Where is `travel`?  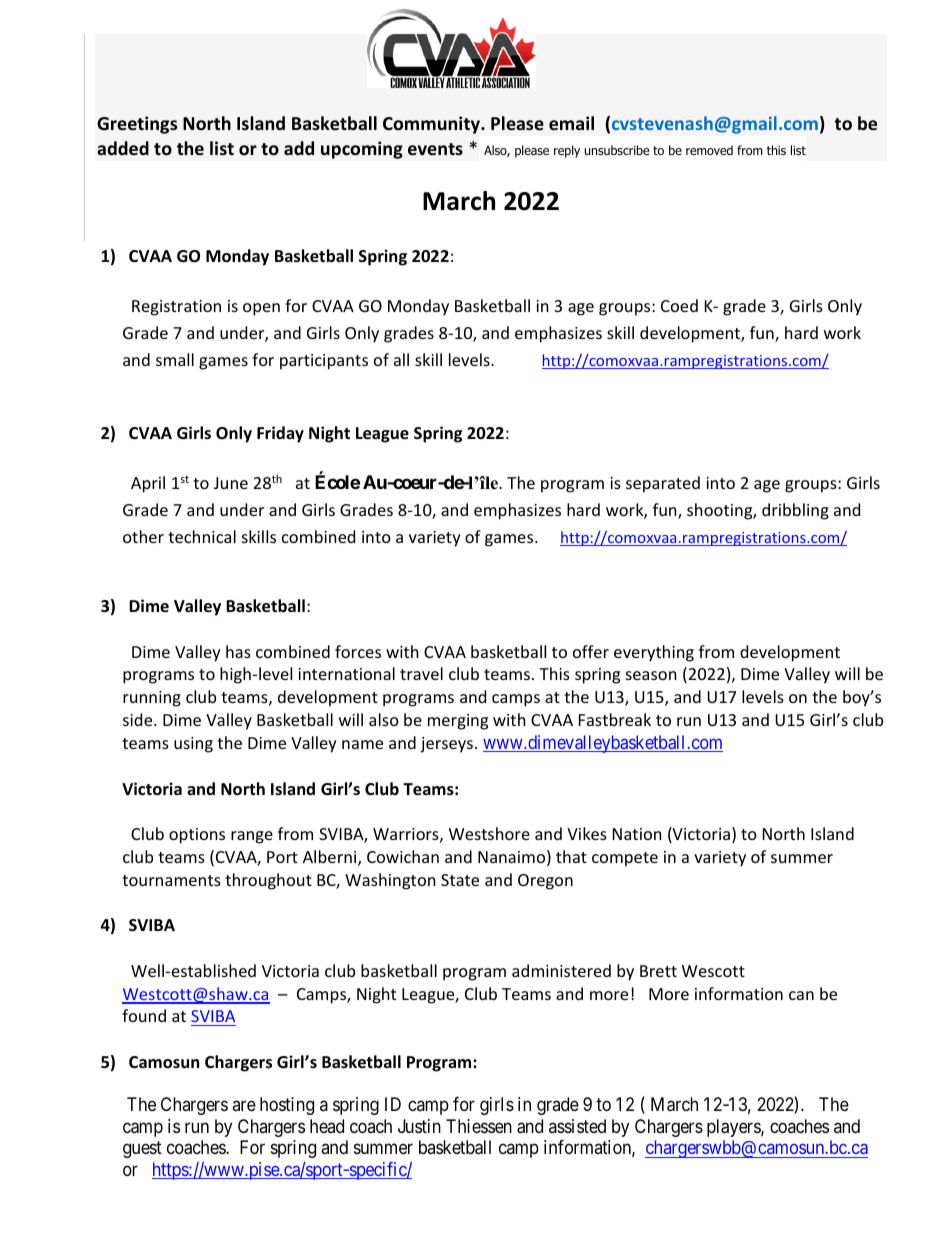
travel is located at coordinates (421, 673).
